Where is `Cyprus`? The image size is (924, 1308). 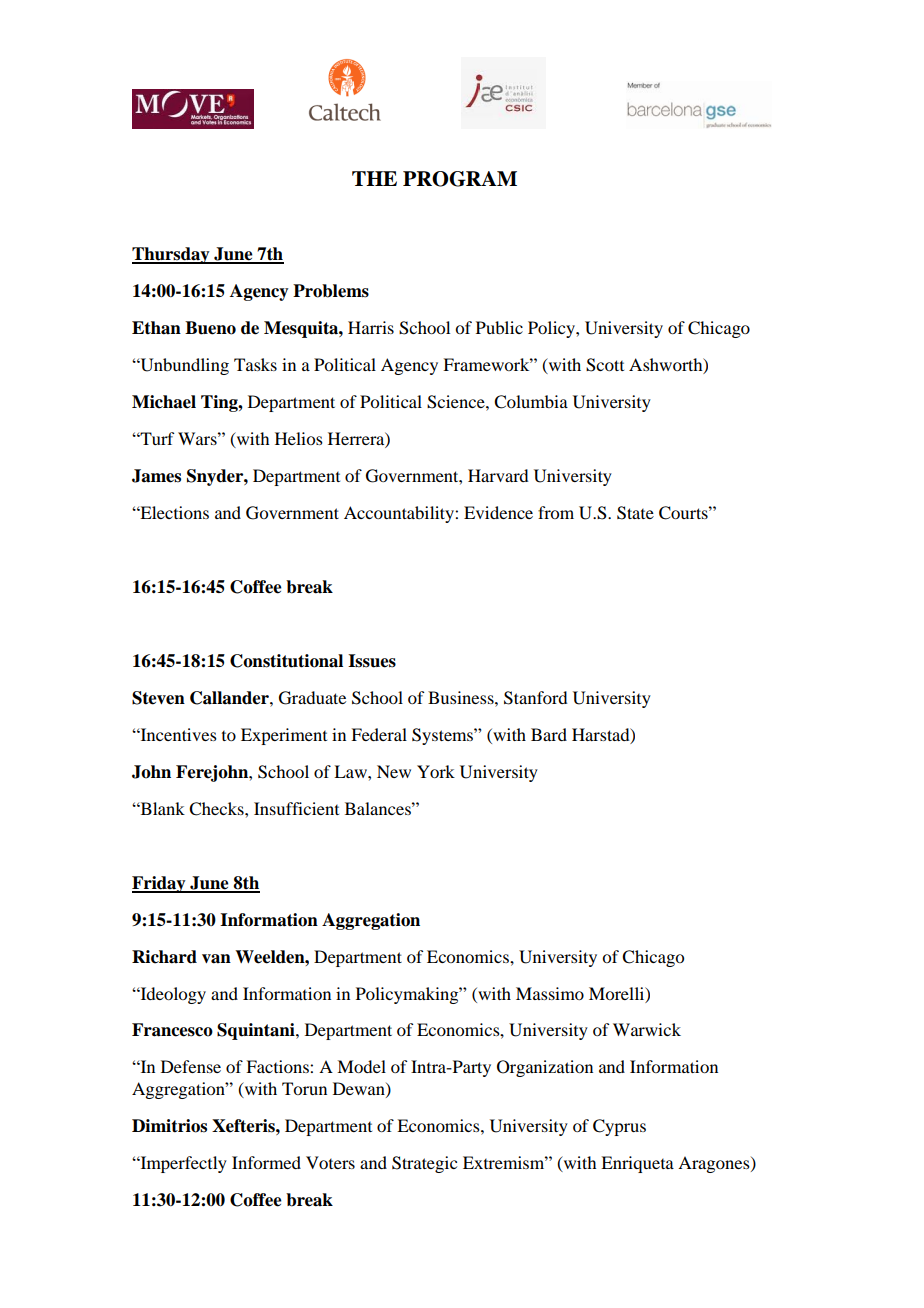
Cyprus is located at coordinates (619, 1127).
